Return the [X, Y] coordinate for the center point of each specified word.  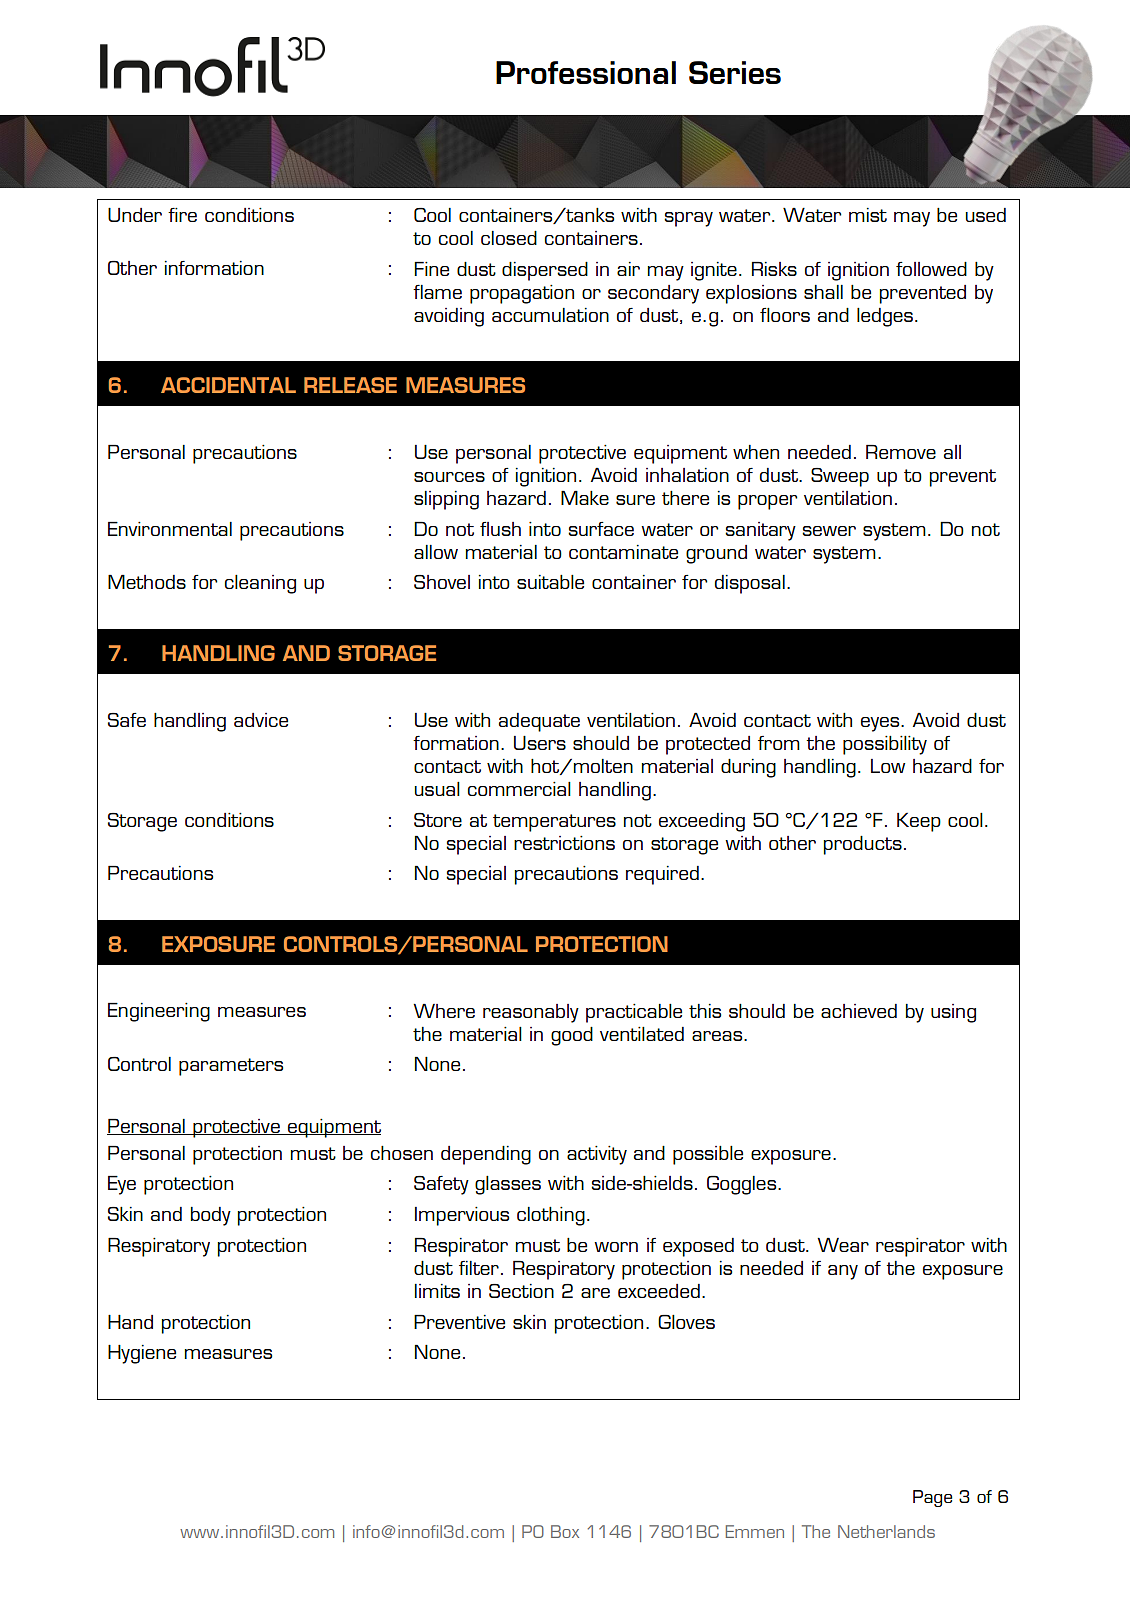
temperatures [554, 823]
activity [597, 1155]
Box [565, 1531]
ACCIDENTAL [228, 385]
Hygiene [142, 1354]
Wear [843, 1244]
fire [182, 215]
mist [868, 215]
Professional [586, 72]
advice [261, 720]
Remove [901, 451]
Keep [919, 822]
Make [585, 497]
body [211, 1216]
